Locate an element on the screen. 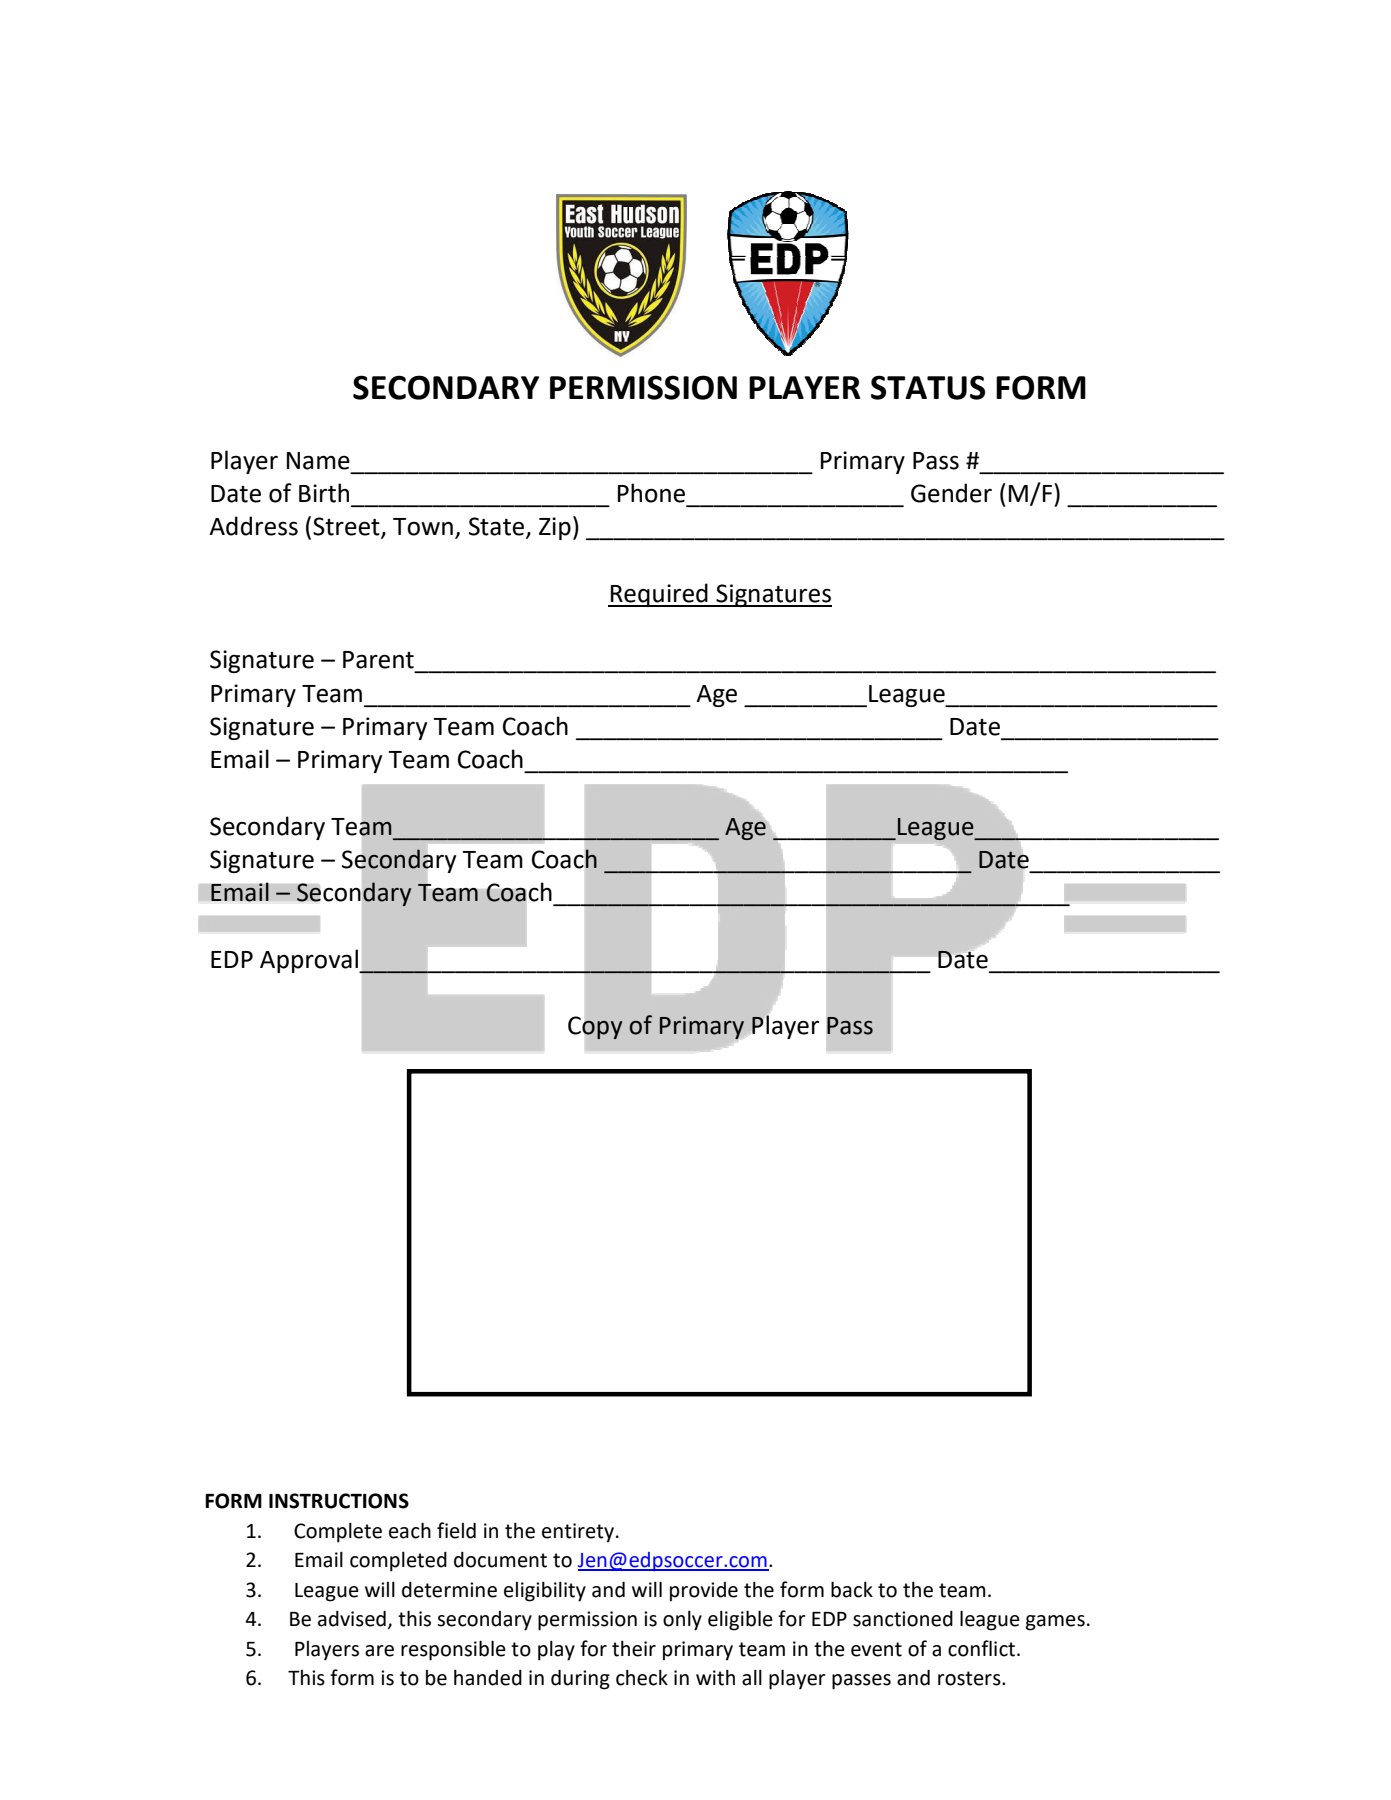  sanctioned is located at coordinates (903, 1619).
